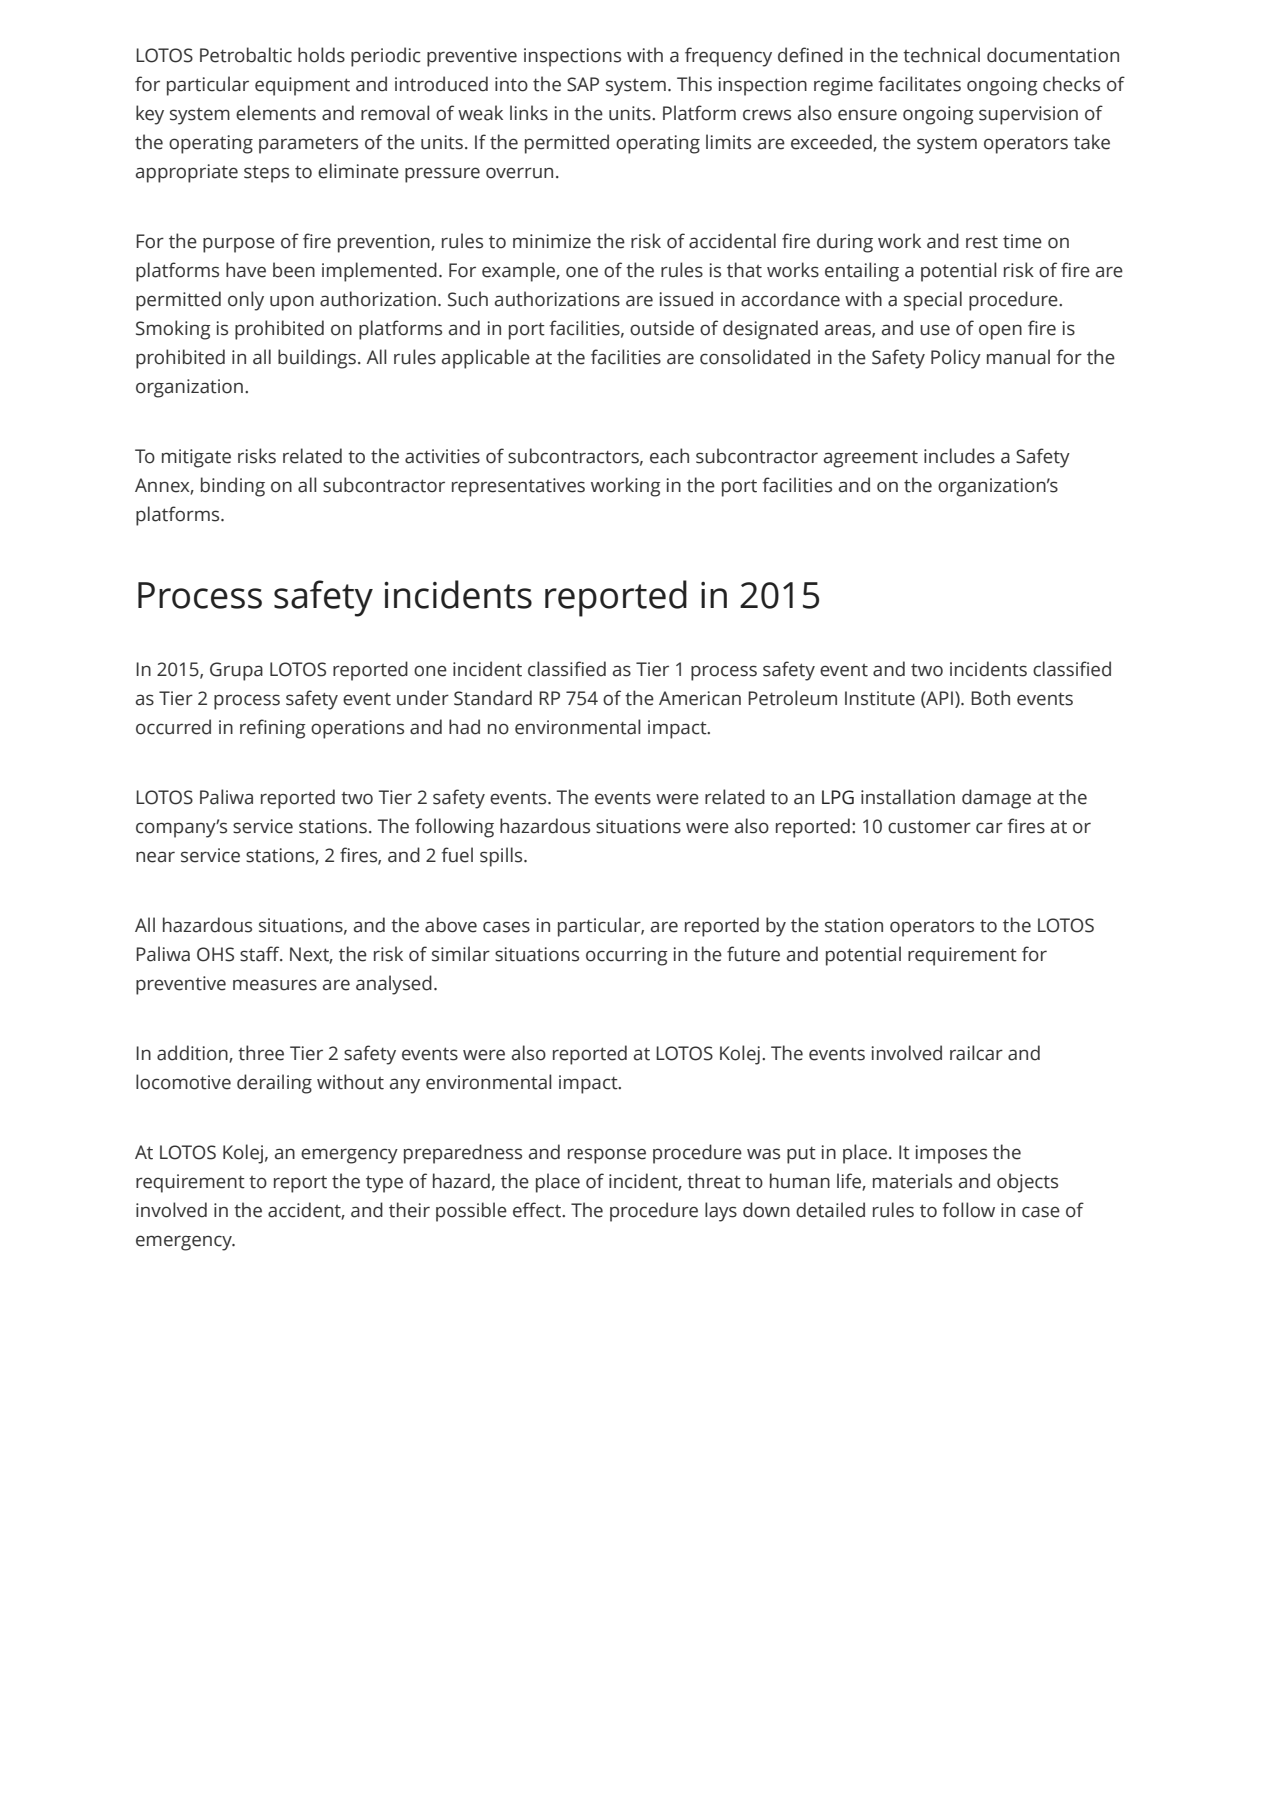 The width and height of the screenshot is (1268, 1794). What do you see at coordinates (919, 84) in the screenshot?
I see `facilitates` at bounding box center [919, 84].
